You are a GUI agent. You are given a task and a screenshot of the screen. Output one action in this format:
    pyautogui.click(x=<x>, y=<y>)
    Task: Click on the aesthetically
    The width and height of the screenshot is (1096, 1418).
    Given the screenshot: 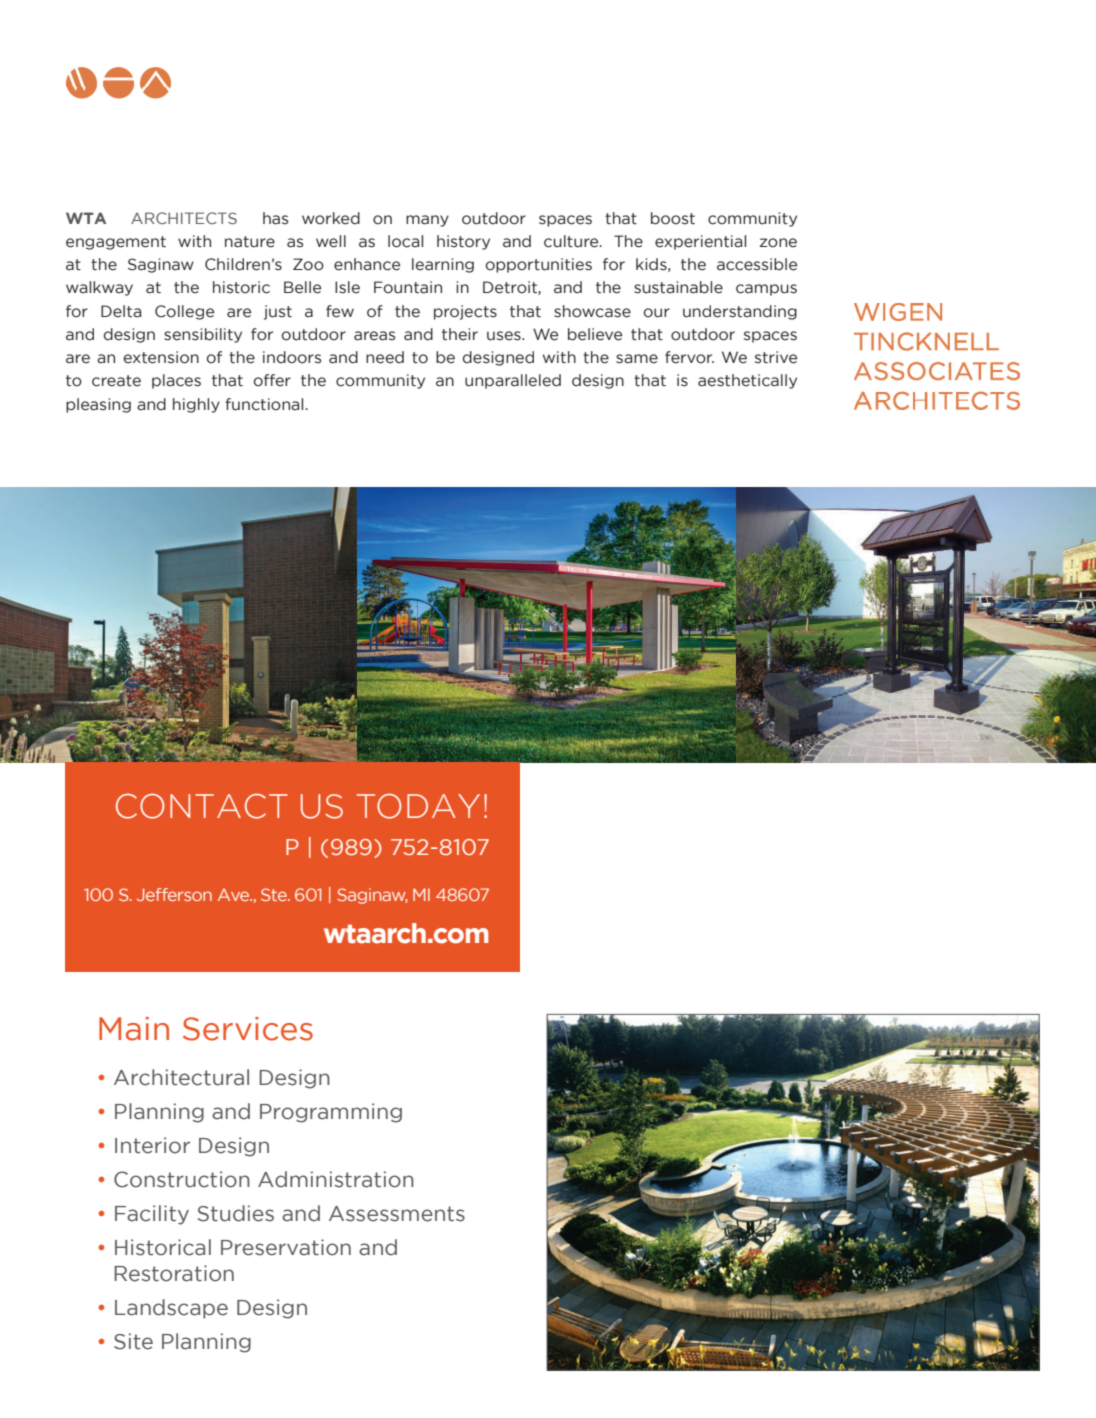 What is the action you would take?
    pyautogui.click(x=747, y=381)
